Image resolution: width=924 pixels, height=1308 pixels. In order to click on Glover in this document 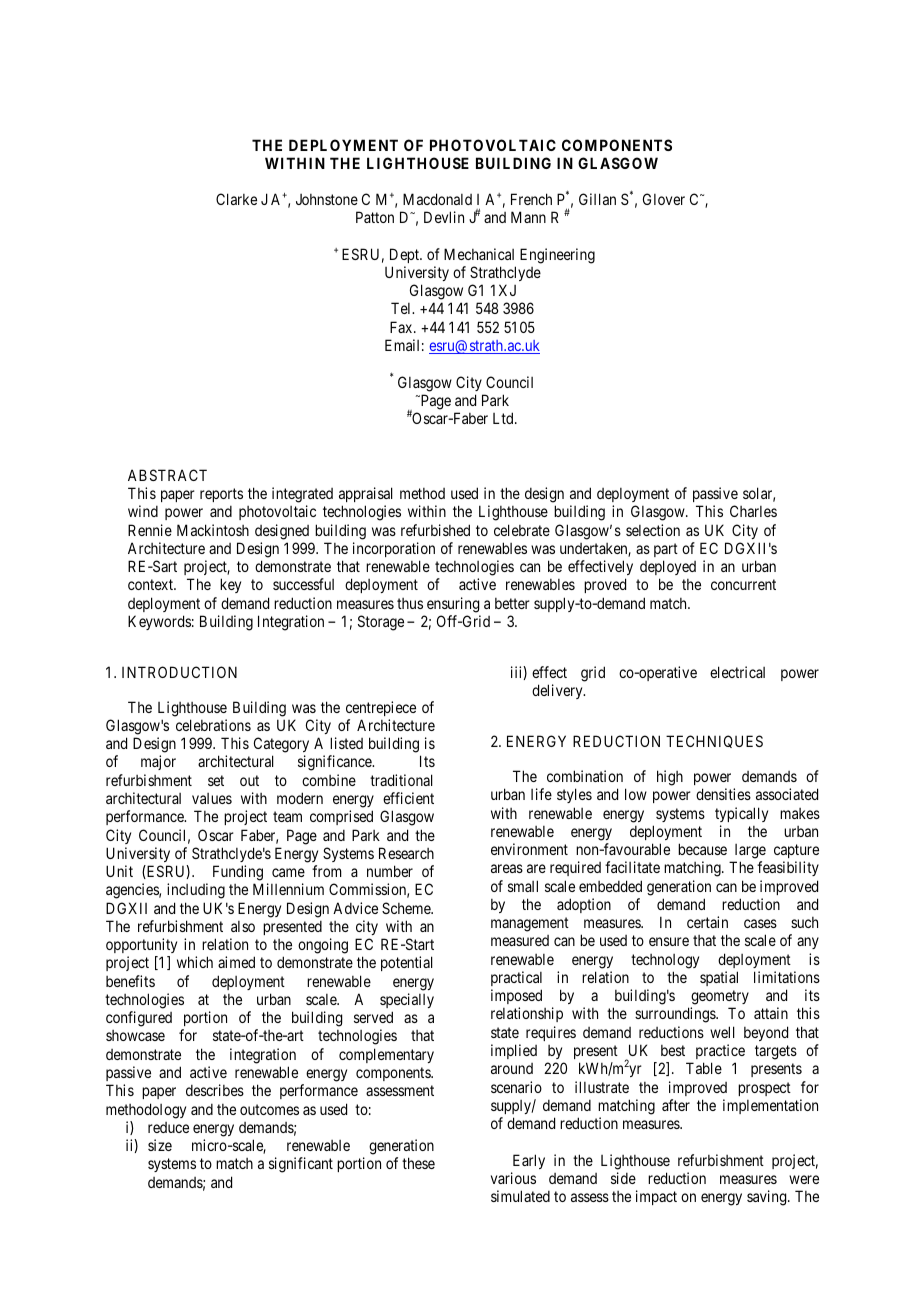, I will do `click(664, 199)`.
